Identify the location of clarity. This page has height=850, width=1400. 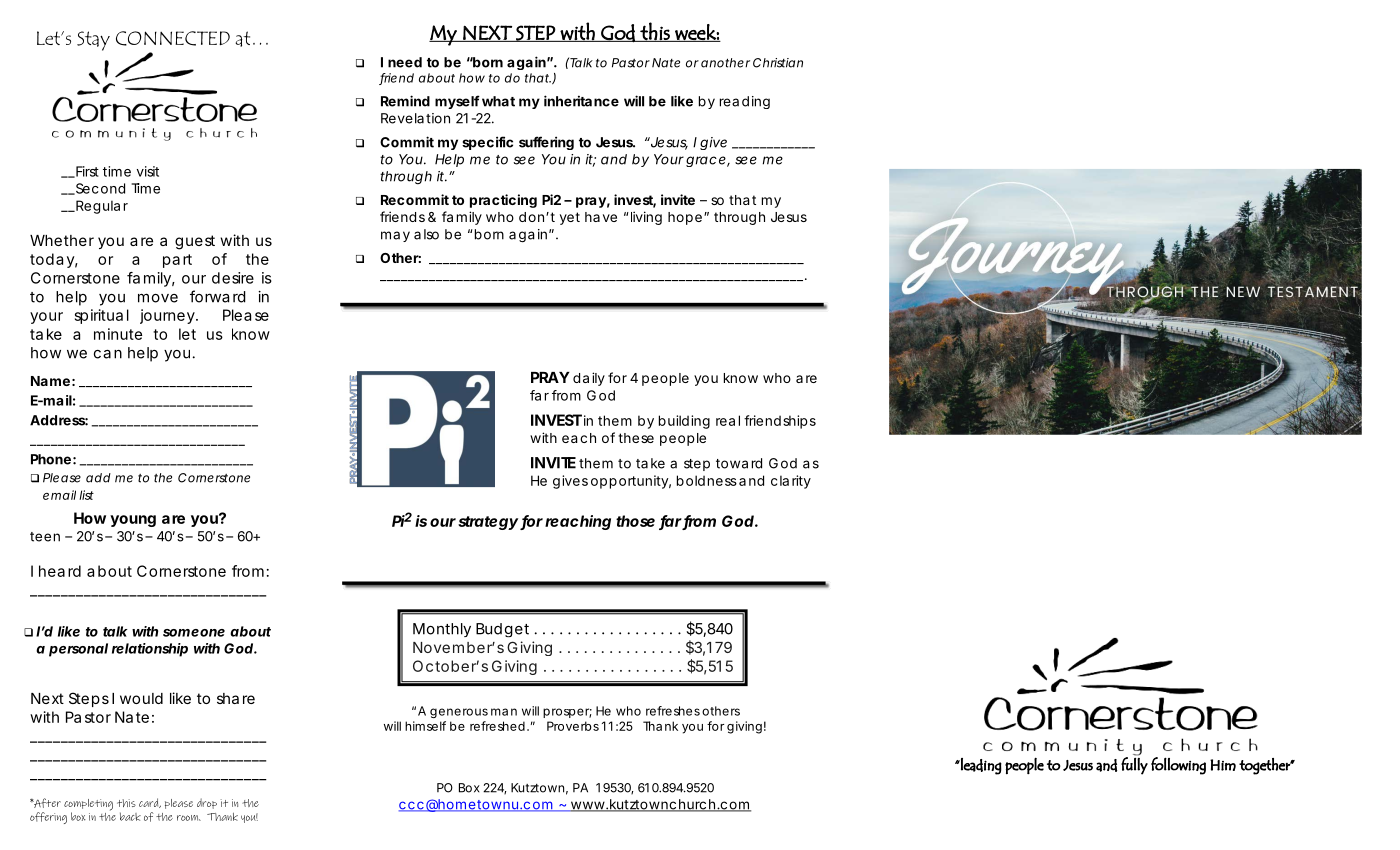
(791, 482).
